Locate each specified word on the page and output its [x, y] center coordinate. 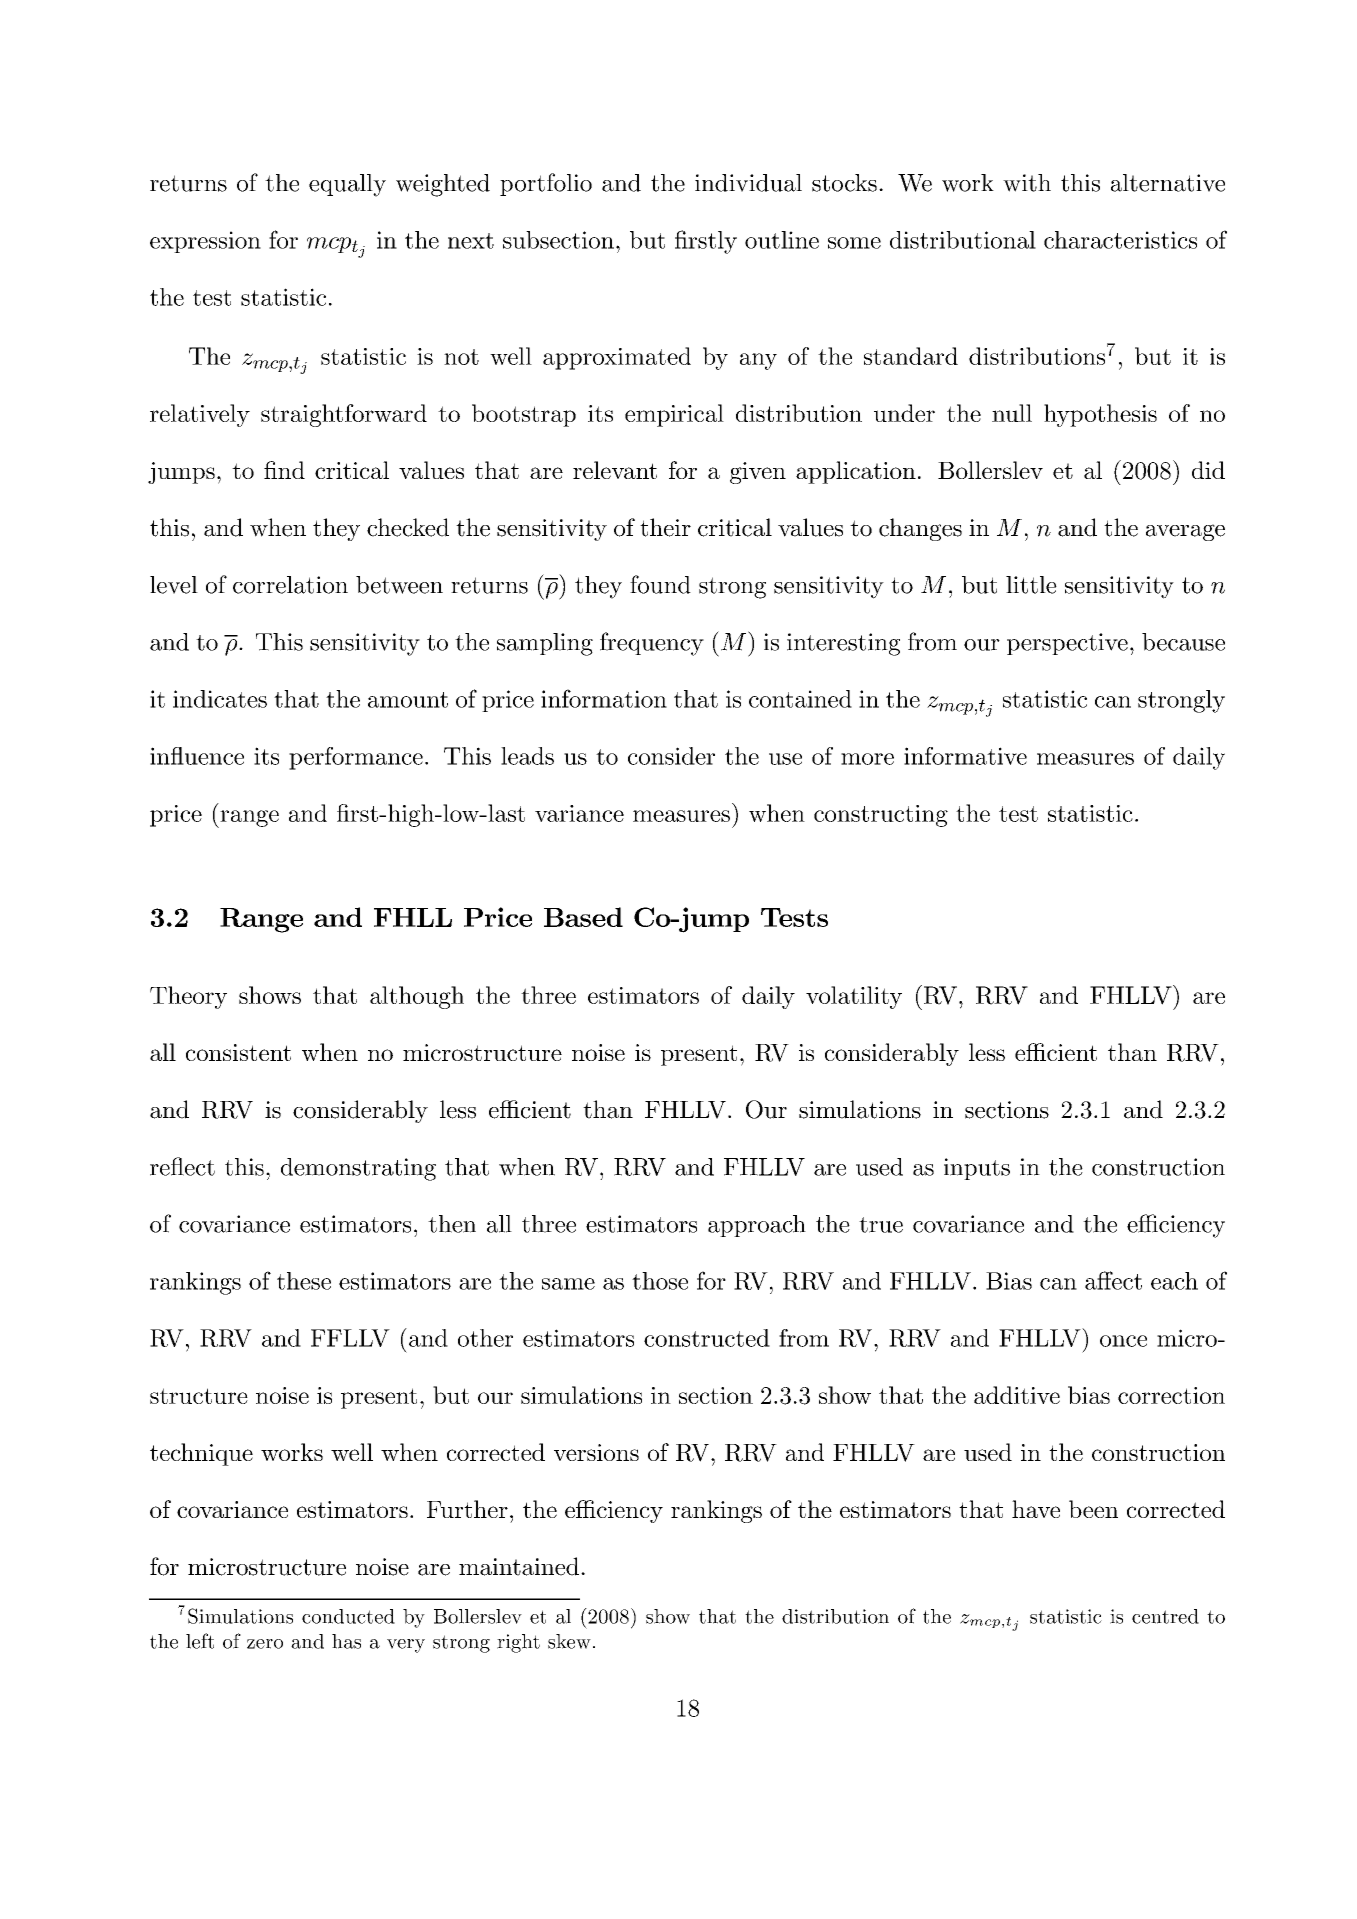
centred [1165, 1616]
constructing [881, 816]
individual [748, 183]
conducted [348, 1616]
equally [347, 185]
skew [569, 1641]
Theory [188, 997]
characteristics [1120, 240]
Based [583, 917]
